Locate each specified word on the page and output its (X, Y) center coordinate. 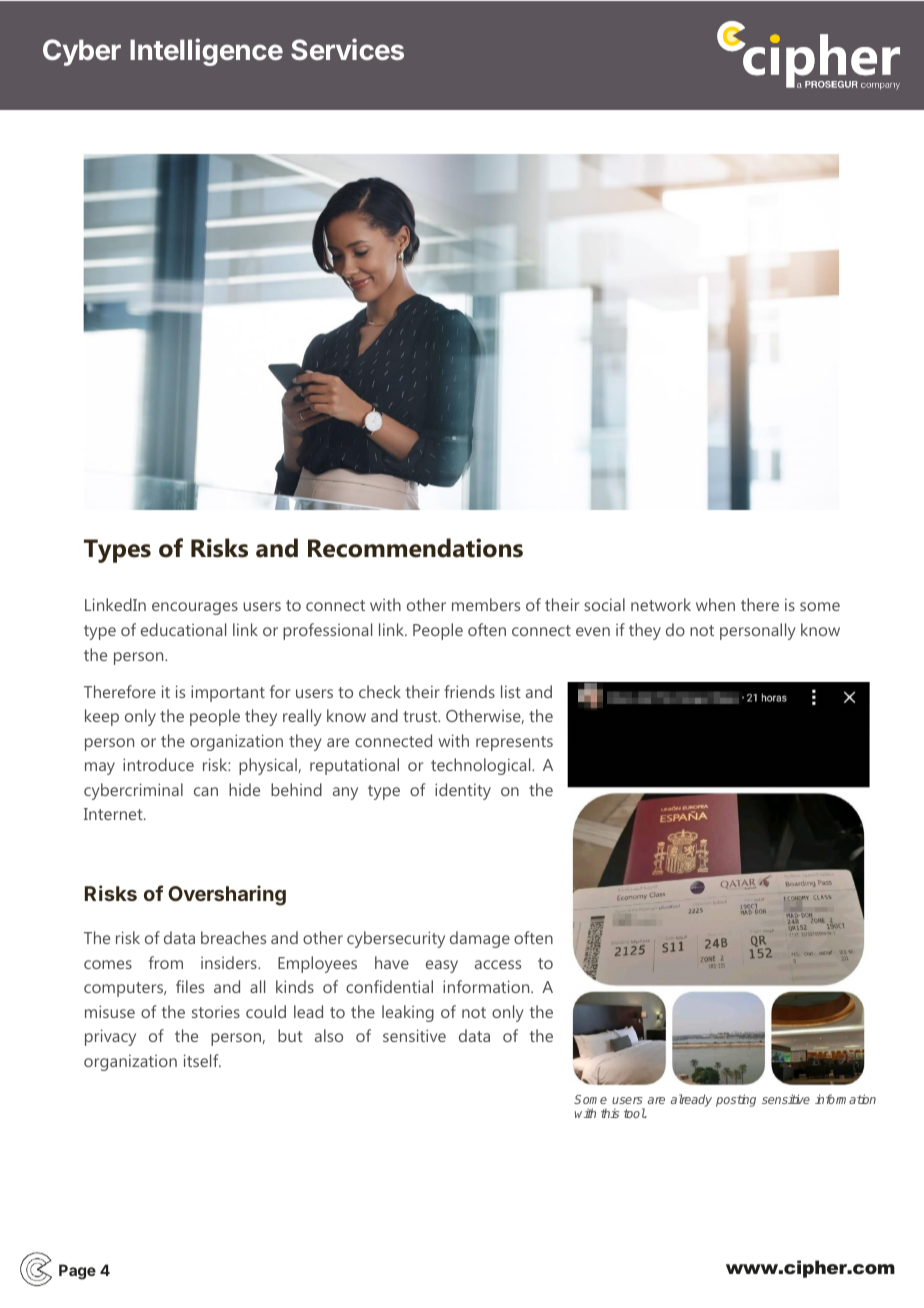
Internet (114, 814)
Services (347, 49)
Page (77, 1272)
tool (635, 1113)
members (486, 604)
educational (183, 629)
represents (514, 743)
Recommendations (415, 548)
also (329, 1035)
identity (463, 791)
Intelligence (206, 52)
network (661, 604)
